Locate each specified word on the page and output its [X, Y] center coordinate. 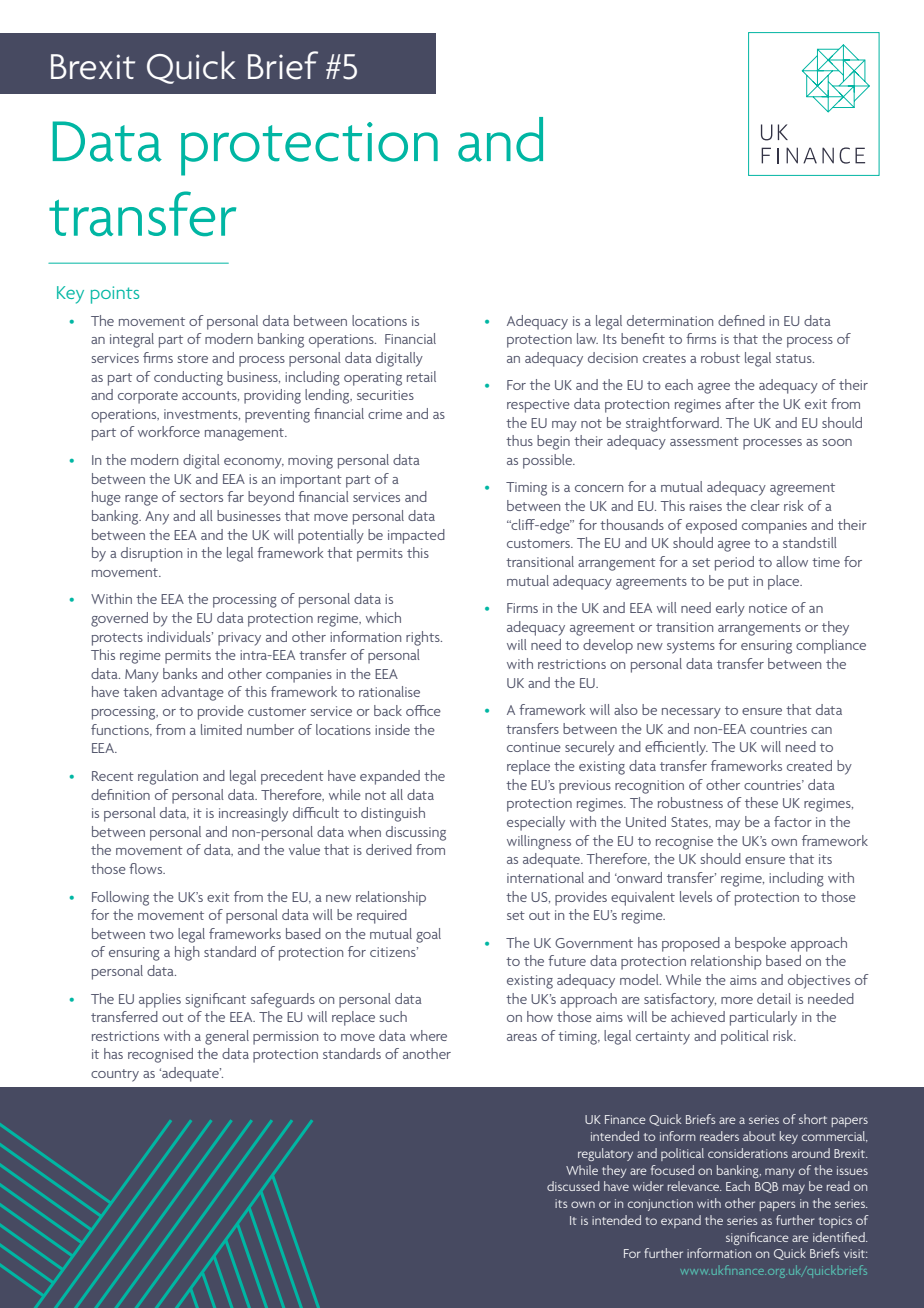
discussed [573, 1186]
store [193, 358]
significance [757, 1238]
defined [741, 320]
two [161, 934]
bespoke [760, 944]
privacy [239, 639]
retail [421, 376]
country [115, 1075]
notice [768, 608]
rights [424, 638]
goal [428, 935]
